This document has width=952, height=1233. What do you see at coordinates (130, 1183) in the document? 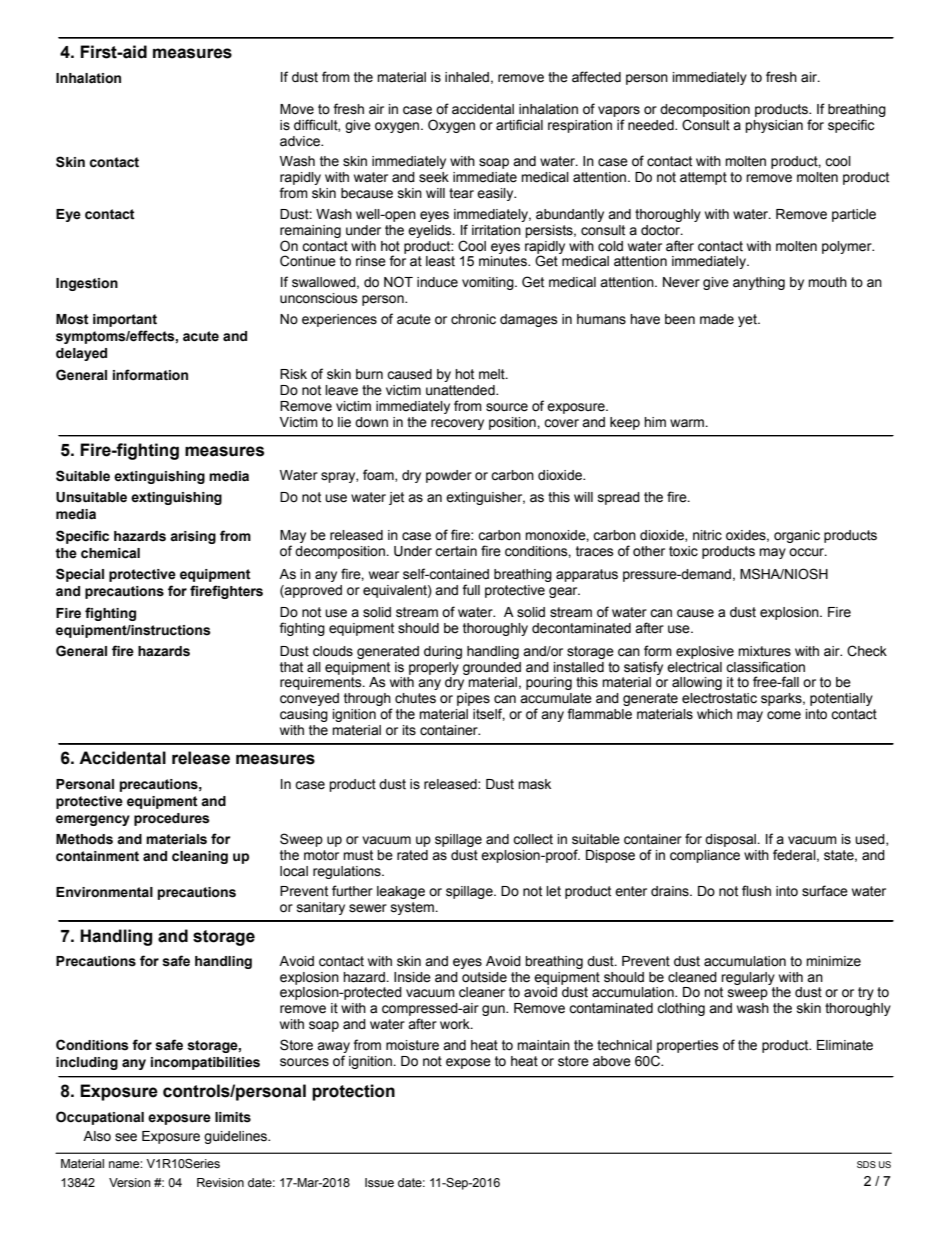
I see `Version` at bounding box center [130, 1183].
